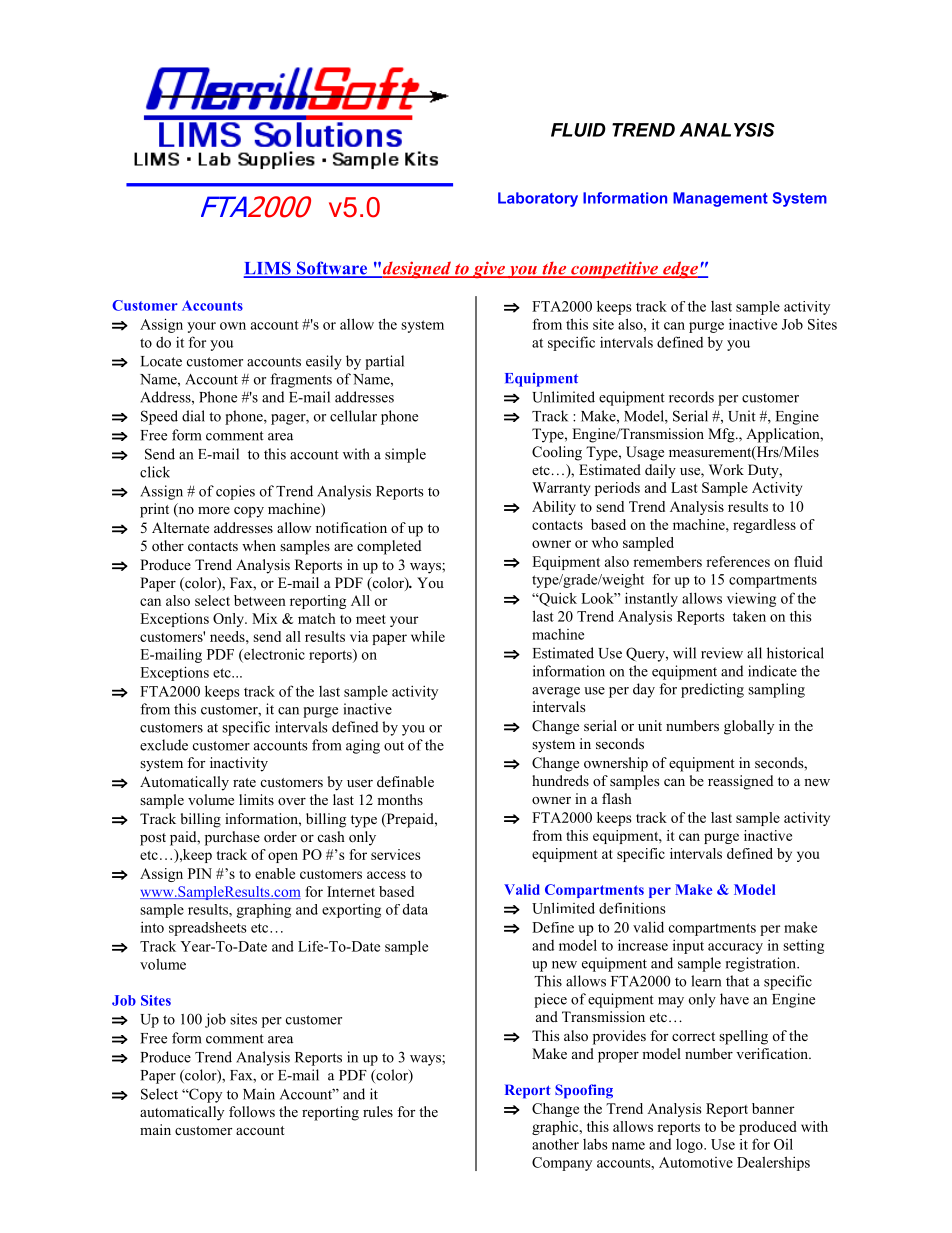  What do you see at coordinates (488, 269) in the screenshot?
I see `give` at bounding box center [488, 269].
